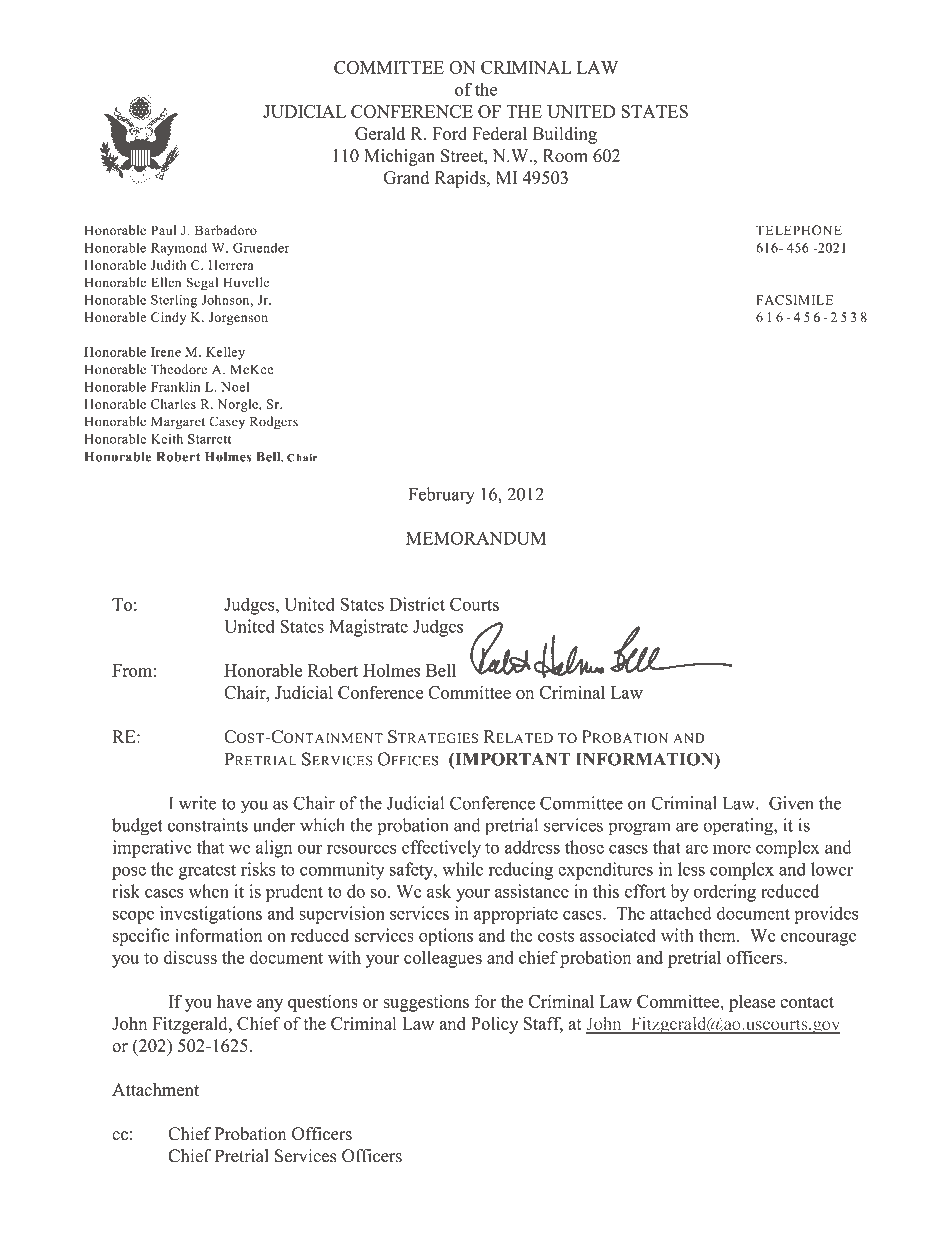 The height and width of the screenshot is (1233, 952). What do you see at coordinates (791, 803) in the screenshot?
I see `Given` at bounding box center [791, 803].
